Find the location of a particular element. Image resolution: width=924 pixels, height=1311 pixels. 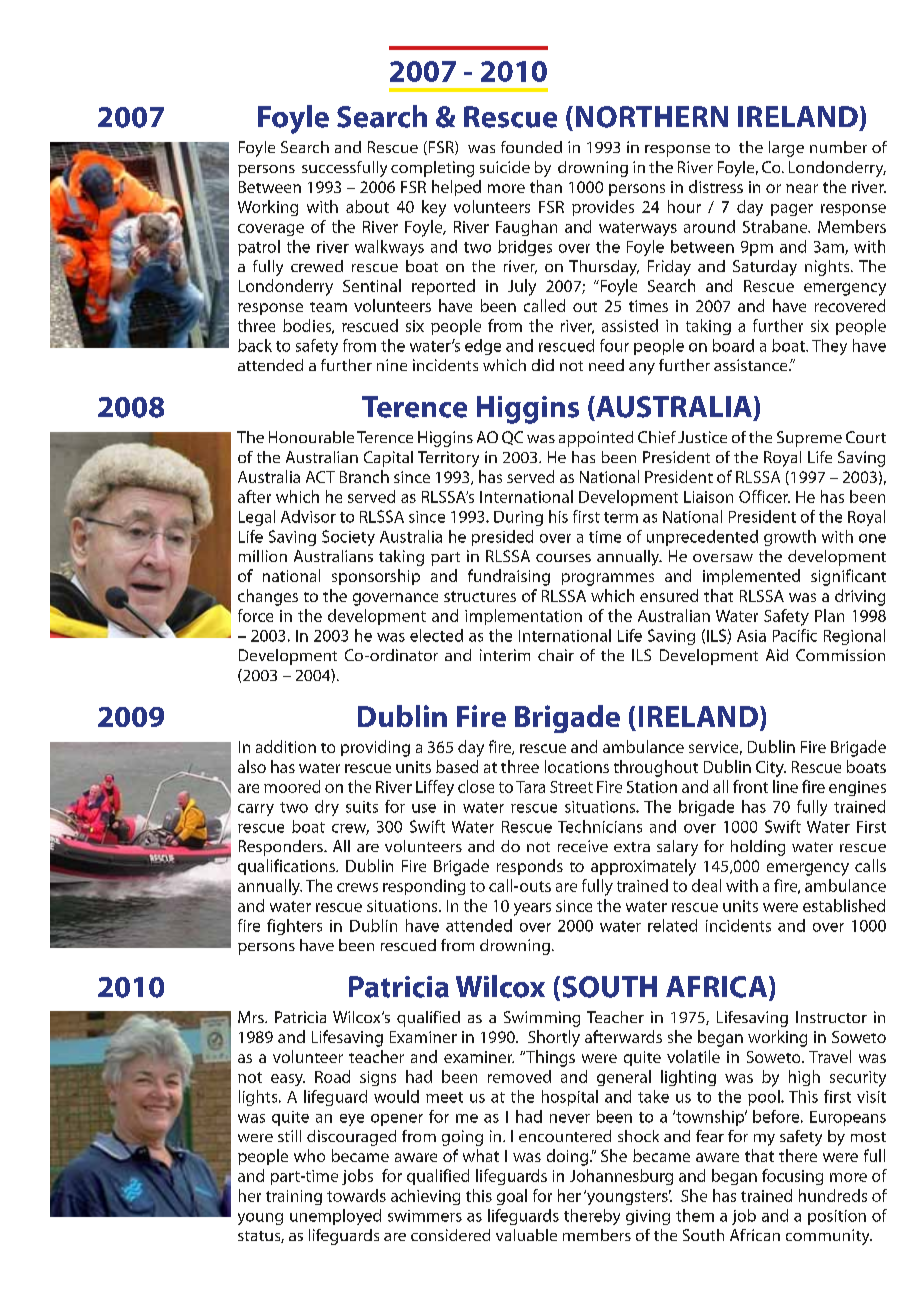

receive is located at coordinates (583, 846).
